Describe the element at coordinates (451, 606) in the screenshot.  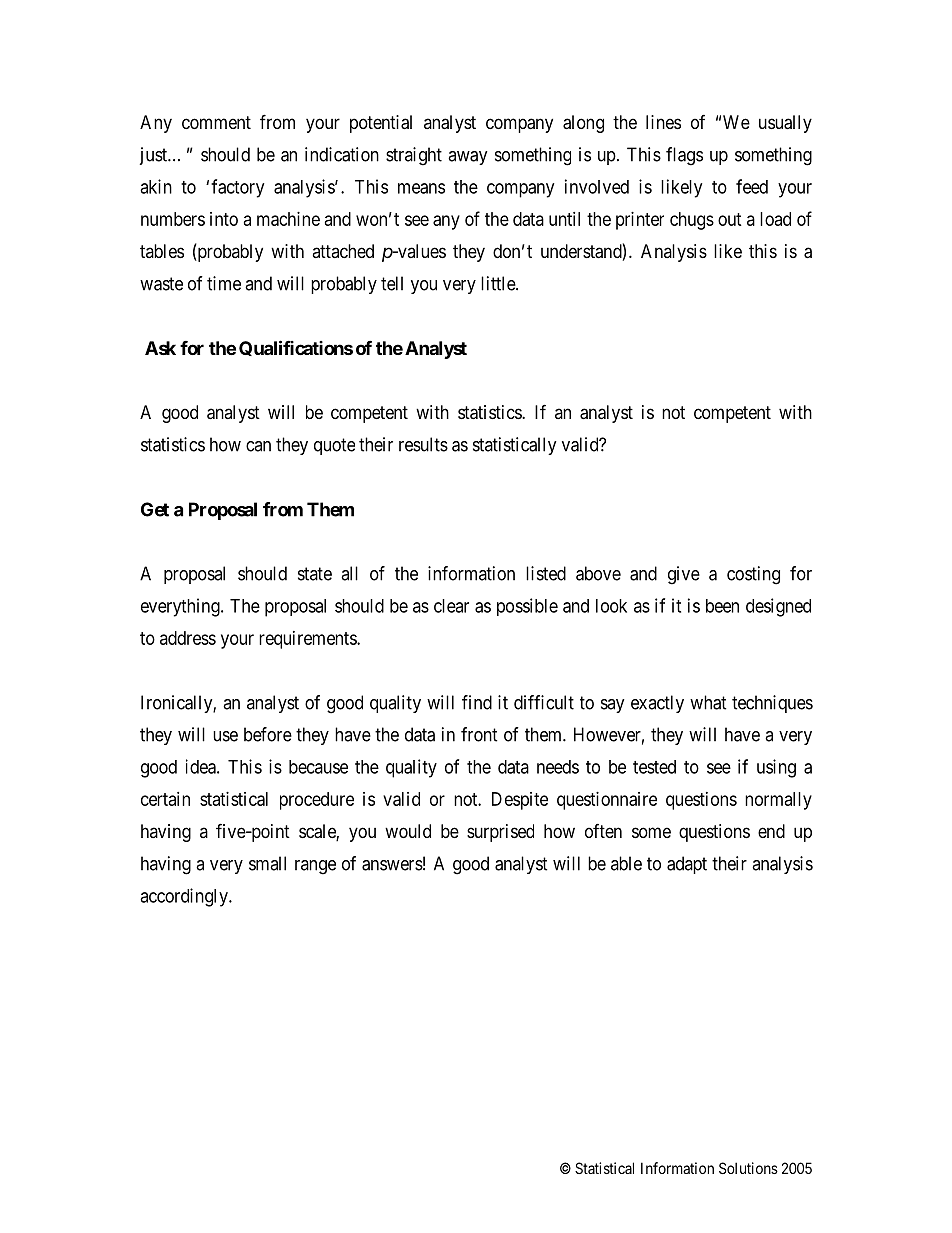
I see `clear` at that location.
